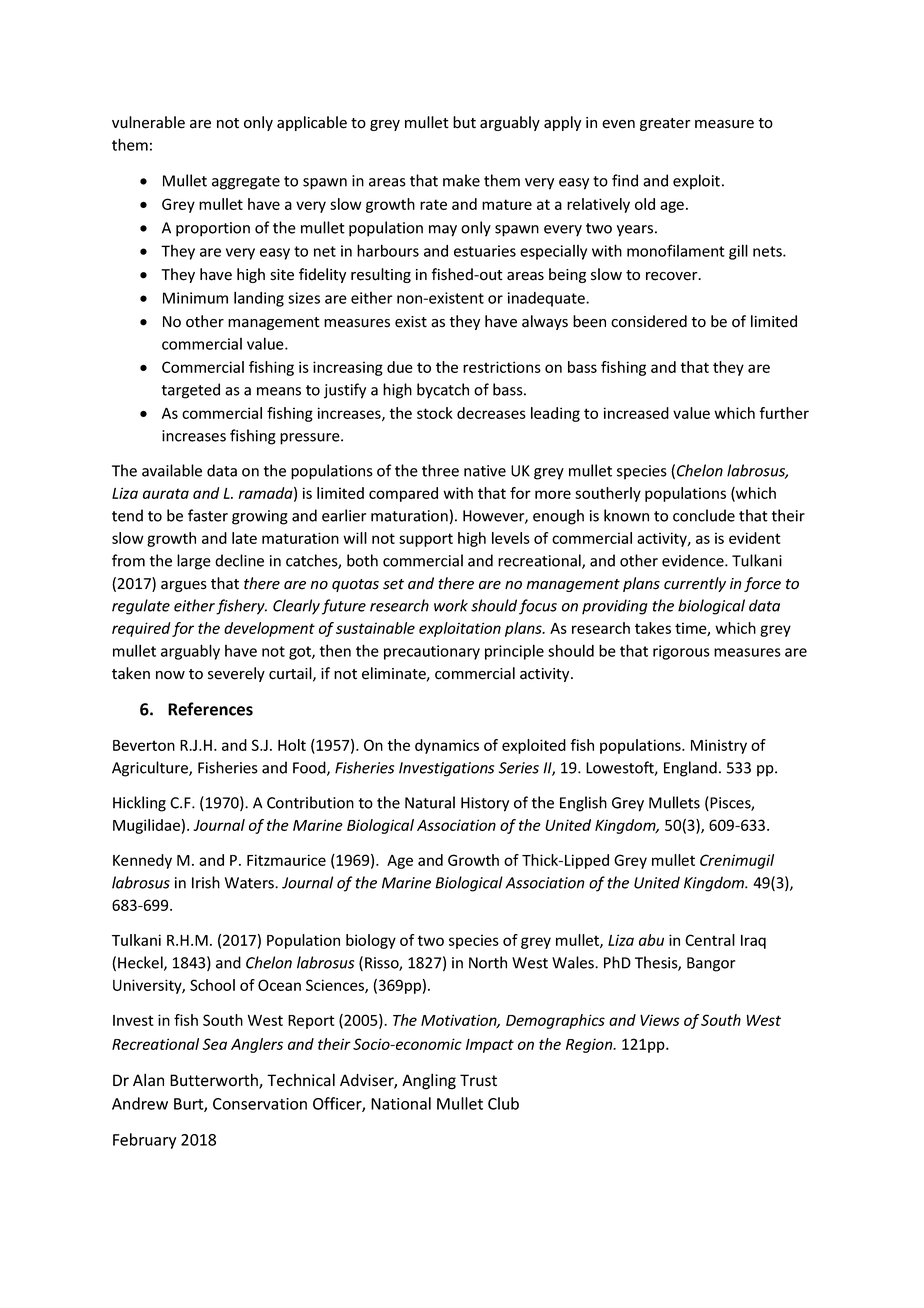 The height and width of the document is (1308, 924). Describe the element at coordinates (451, 605) in the document. I see `work` at that location.
